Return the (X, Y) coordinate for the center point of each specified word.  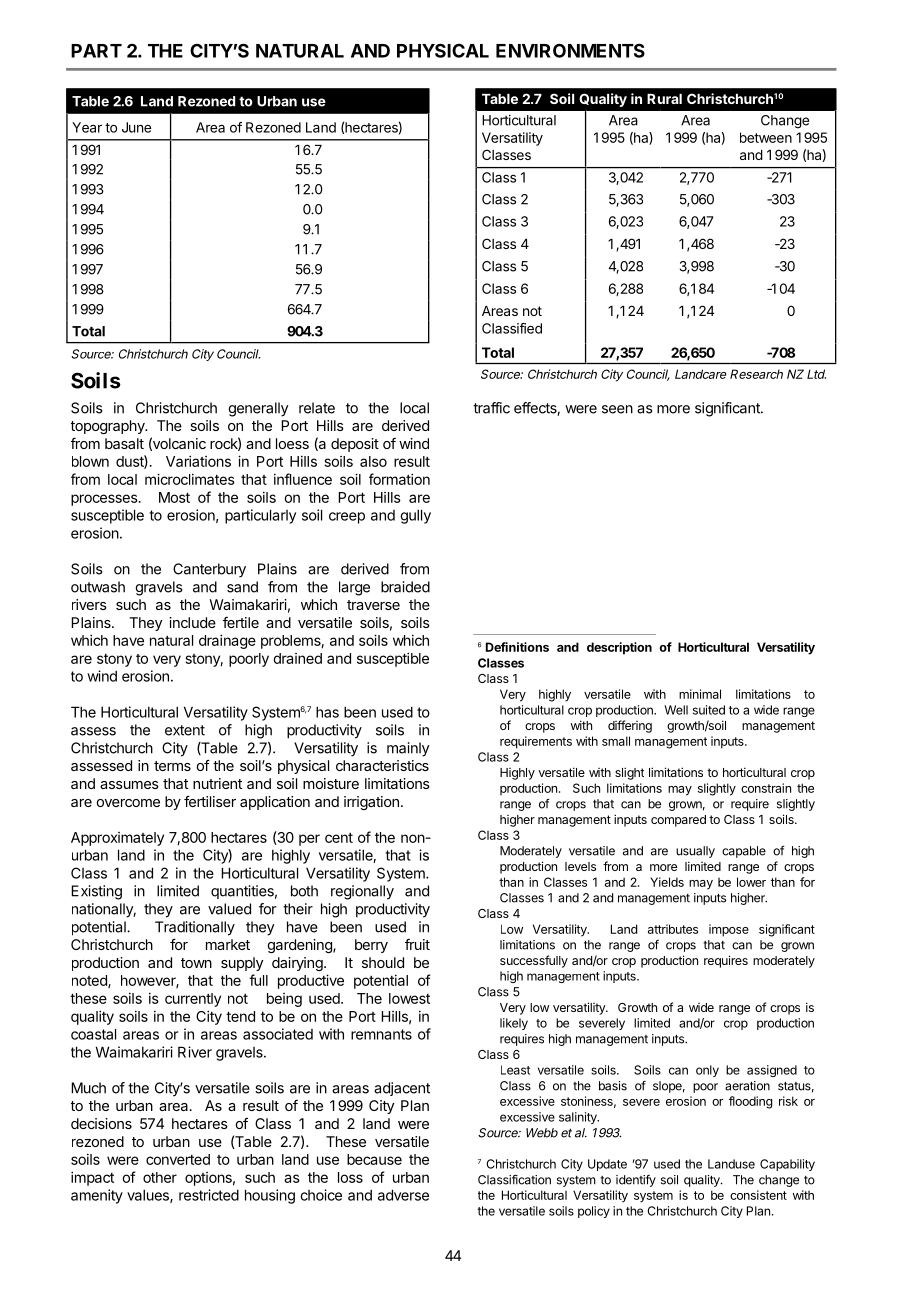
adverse (403, 1195)
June (136, 127)
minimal (700, 694)
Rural (664, 99)
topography (109, 427)
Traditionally (195, 928)
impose (729, 930)
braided (405, 587)
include (192, 622)
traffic (491, 408)
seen (617, 409)
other (160, 1177)
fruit (417, 944)
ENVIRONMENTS (570, 50)
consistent (758, 1195)
